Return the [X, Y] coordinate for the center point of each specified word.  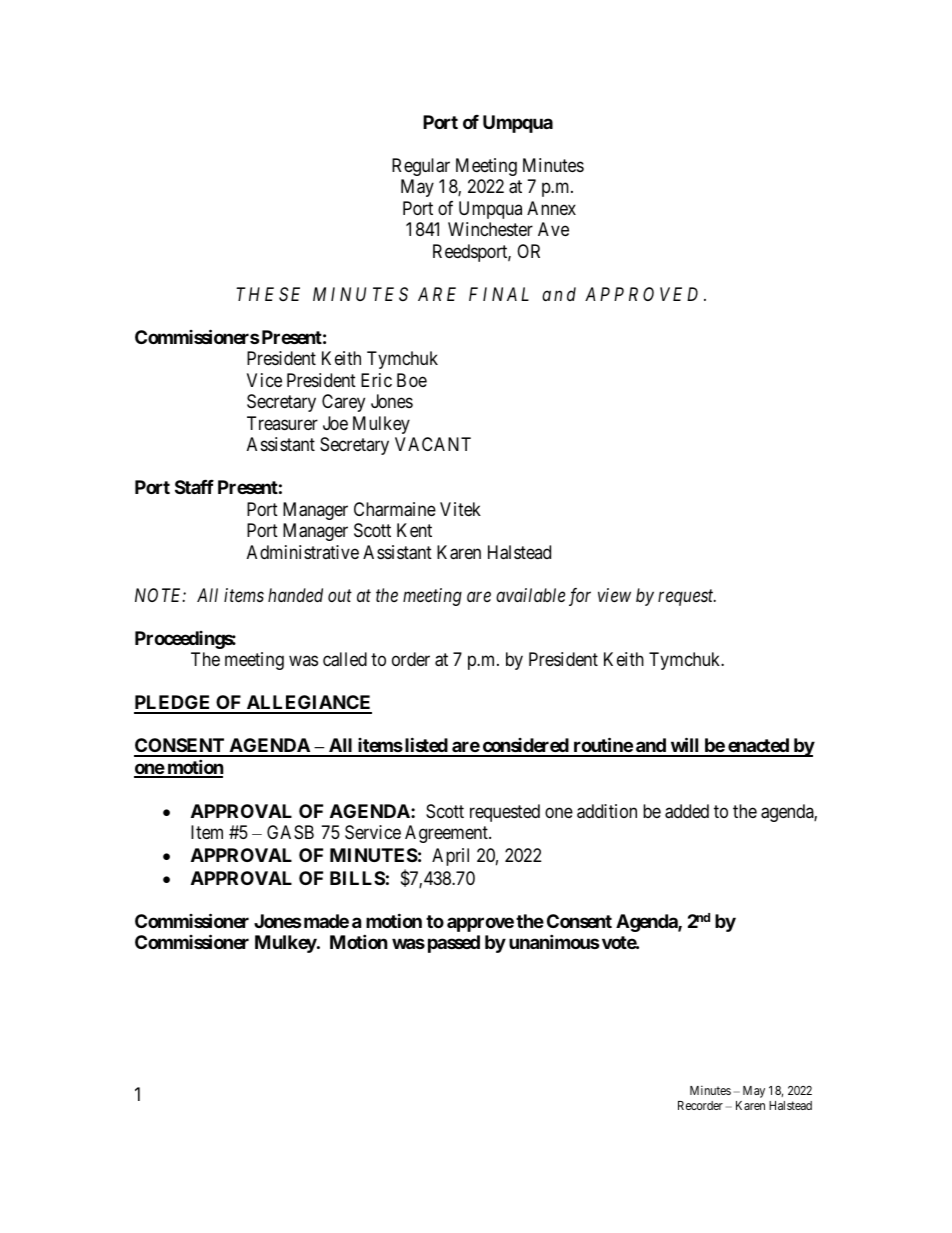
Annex [551, 208]
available [530, 595]
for [580, 597]
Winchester [490, 229]
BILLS [357, 878]
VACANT [433, 444]
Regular [421, 167]
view [614, 595]
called [345, 659]
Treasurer [282, 423]
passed [454, 944]
